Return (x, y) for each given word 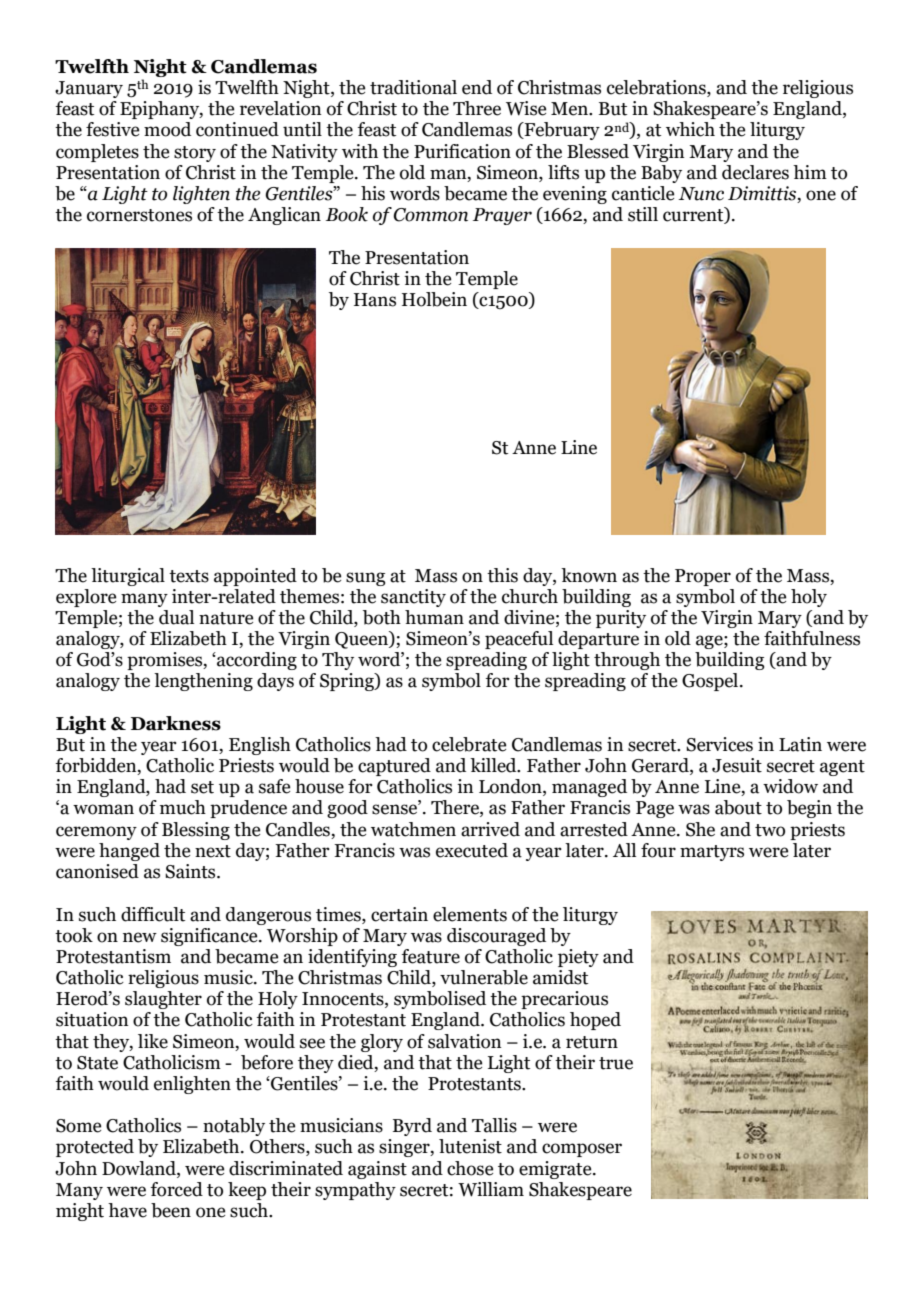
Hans (375, 300)
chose (470, 1168)
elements (470, 914)
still (643, 214)
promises (165, 661)
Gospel (711, 682)
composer (582, 1150)
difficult (153, 914)
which (690, 129)
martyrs (712, 853)
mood (167, 129)
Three (477, 108)
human (434, 617)
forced (176, 1189)
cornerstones (139, 215)
